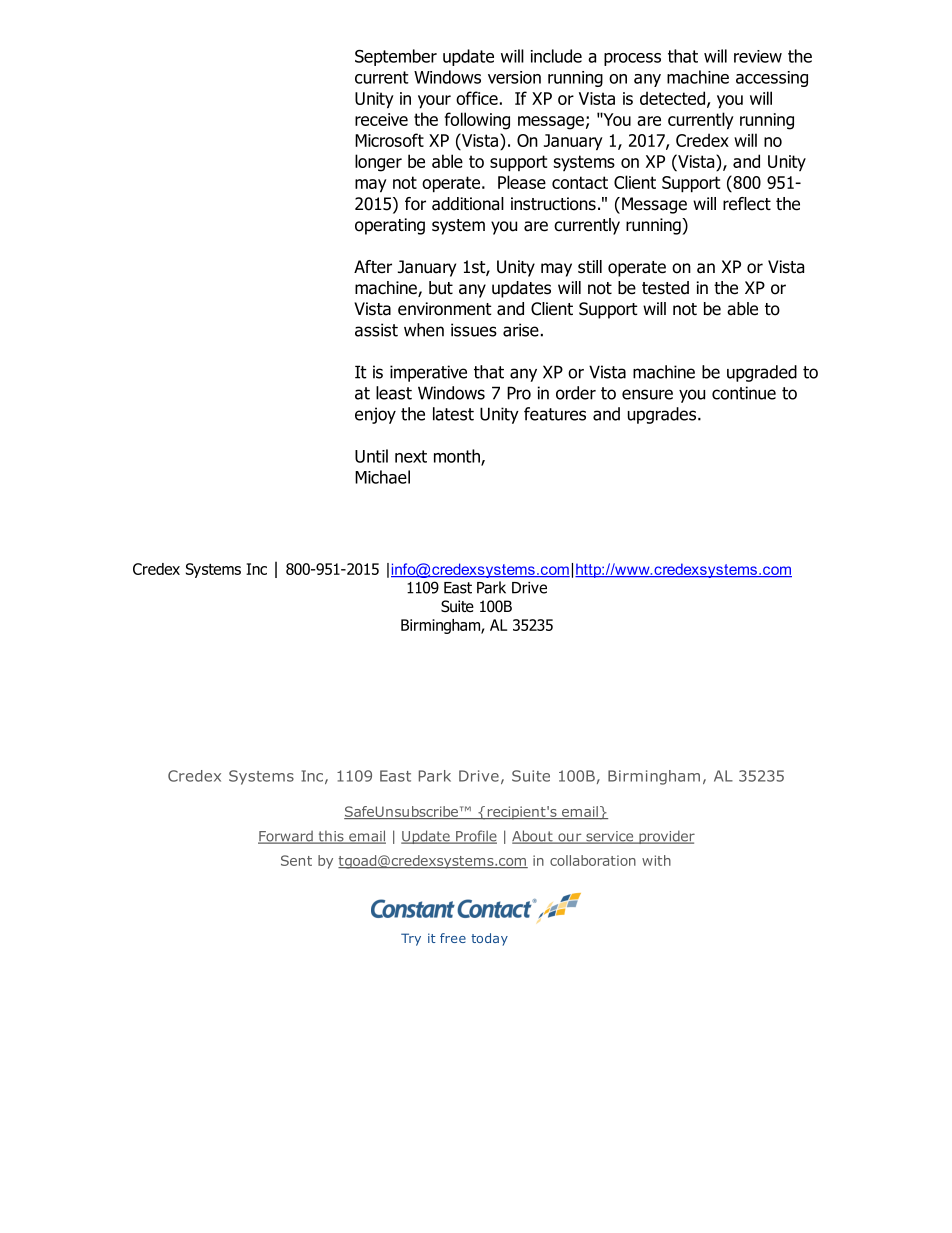  Describe the element at coordinates (382, 477) in the screenshot. I see `Michael` at that location.
